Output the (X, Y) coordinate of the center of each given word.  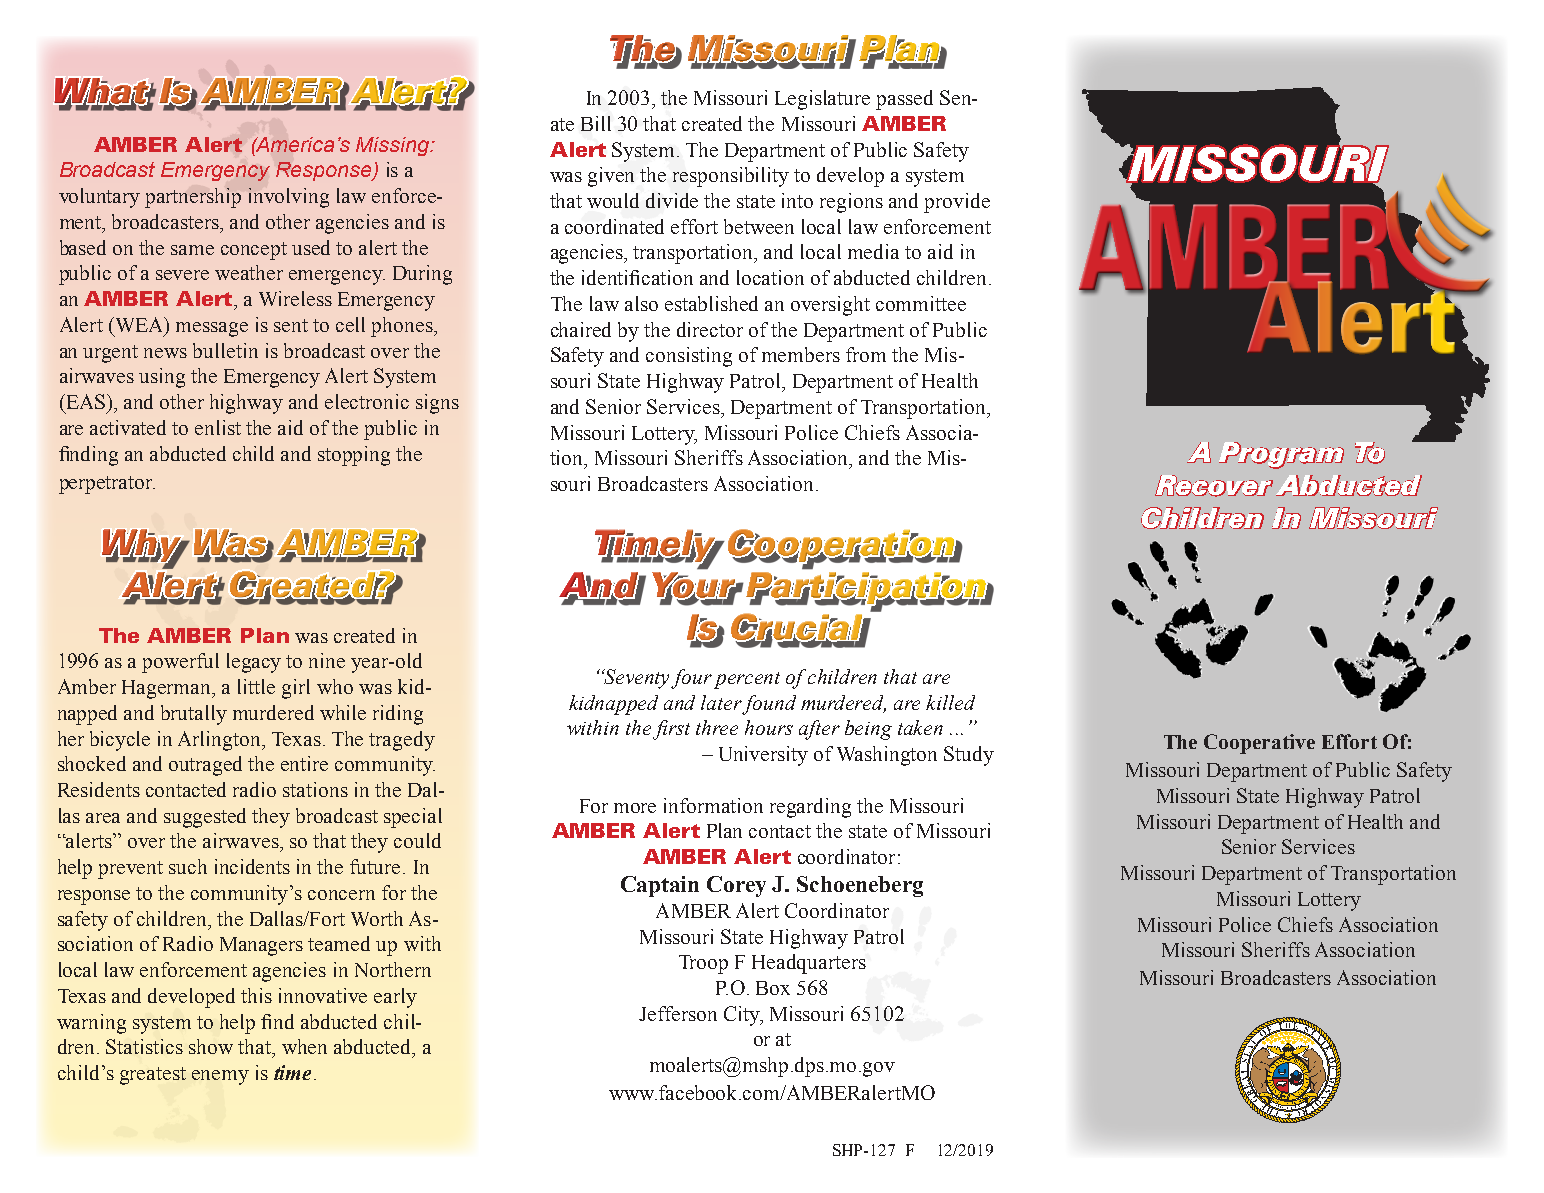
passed (904, 100)
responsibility (731, 177)
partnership (193, 198)
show (211, 1046)
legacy (254, 663)
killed (950, 702)
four (691, 679)
